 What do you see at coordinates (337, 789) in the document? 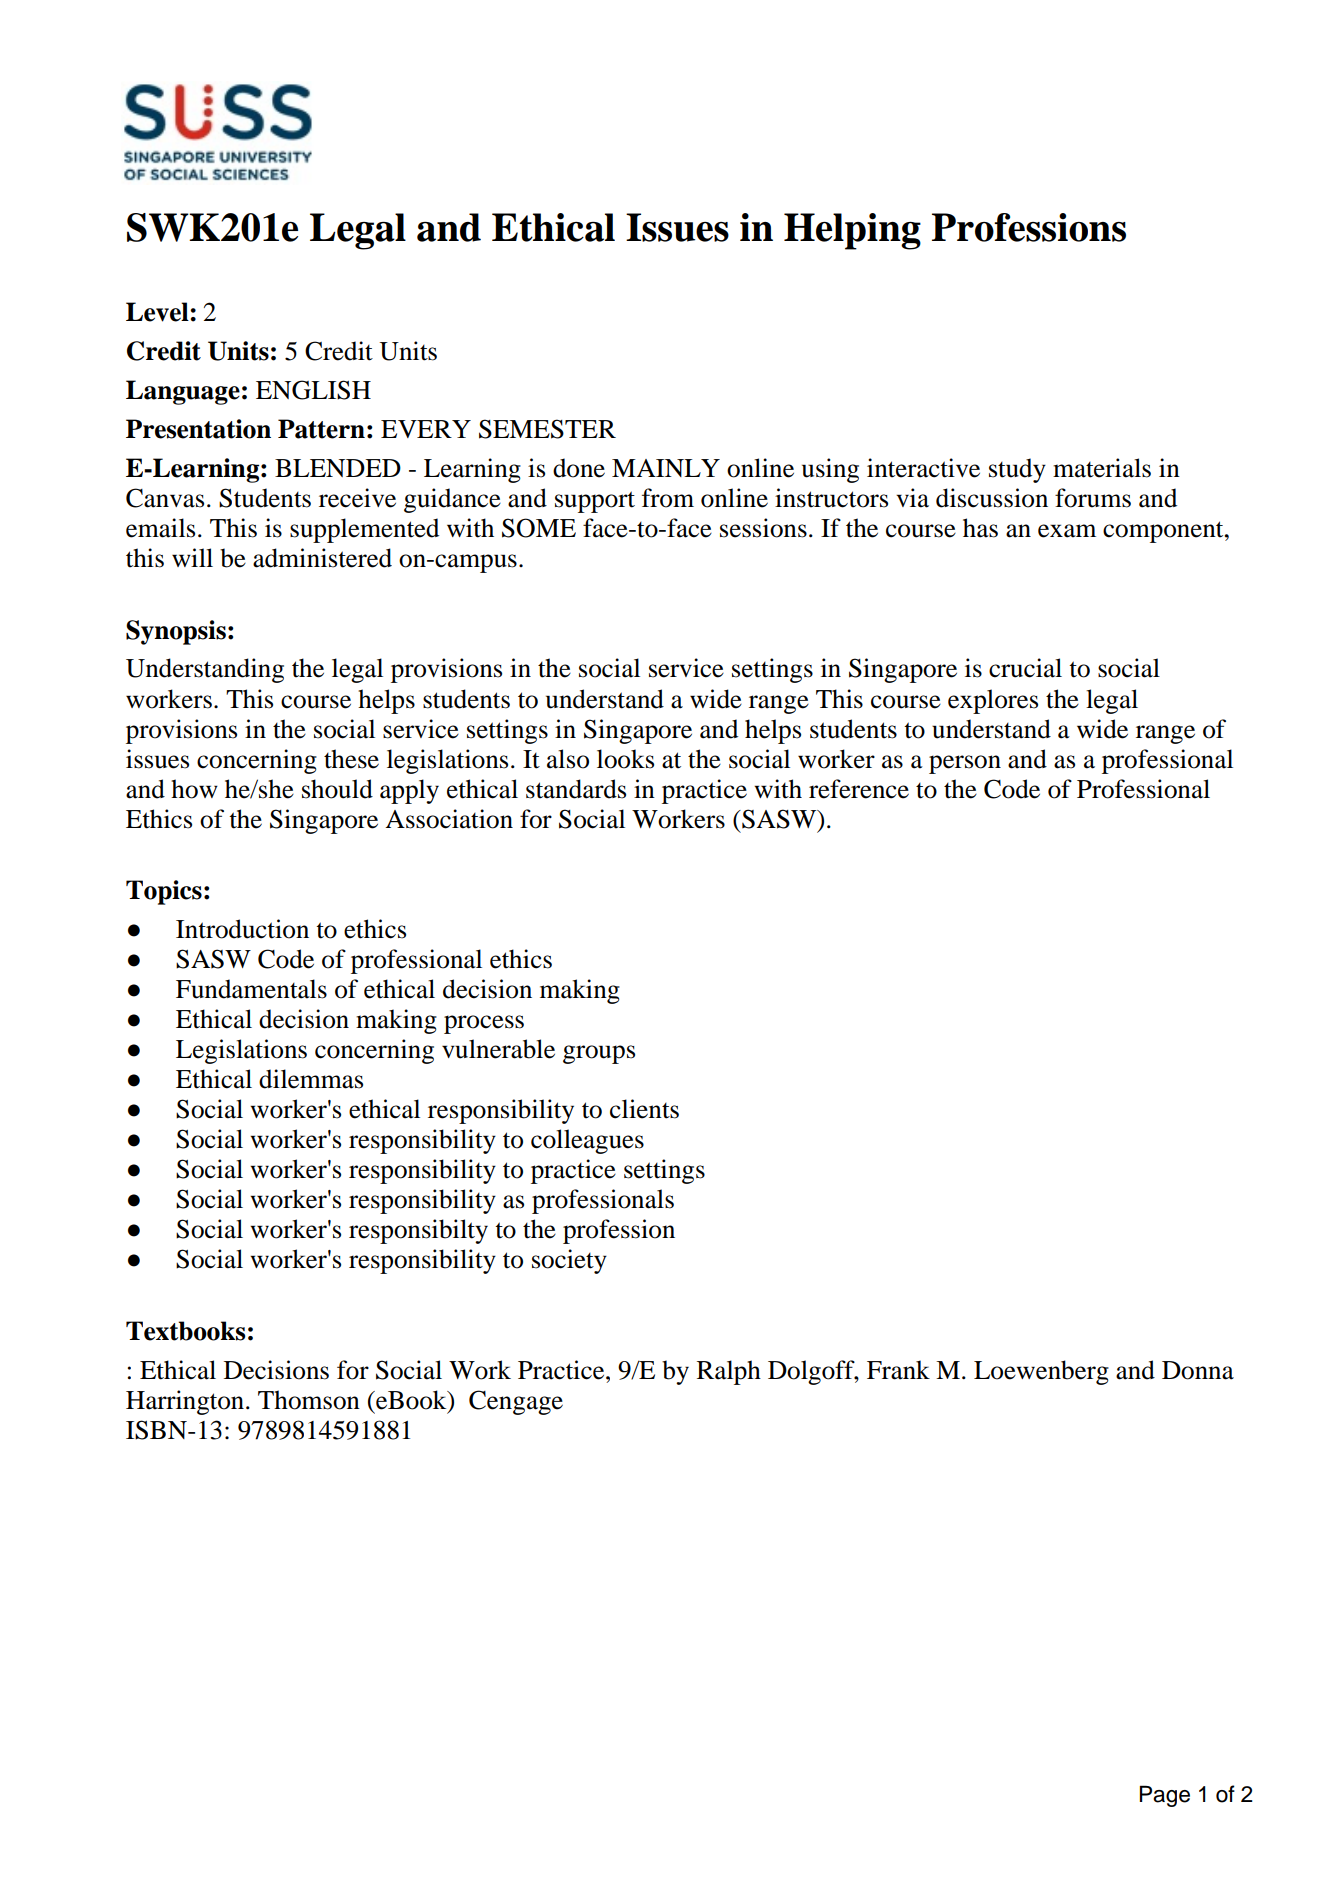
I see `should` at bounding box center [337, 789].
